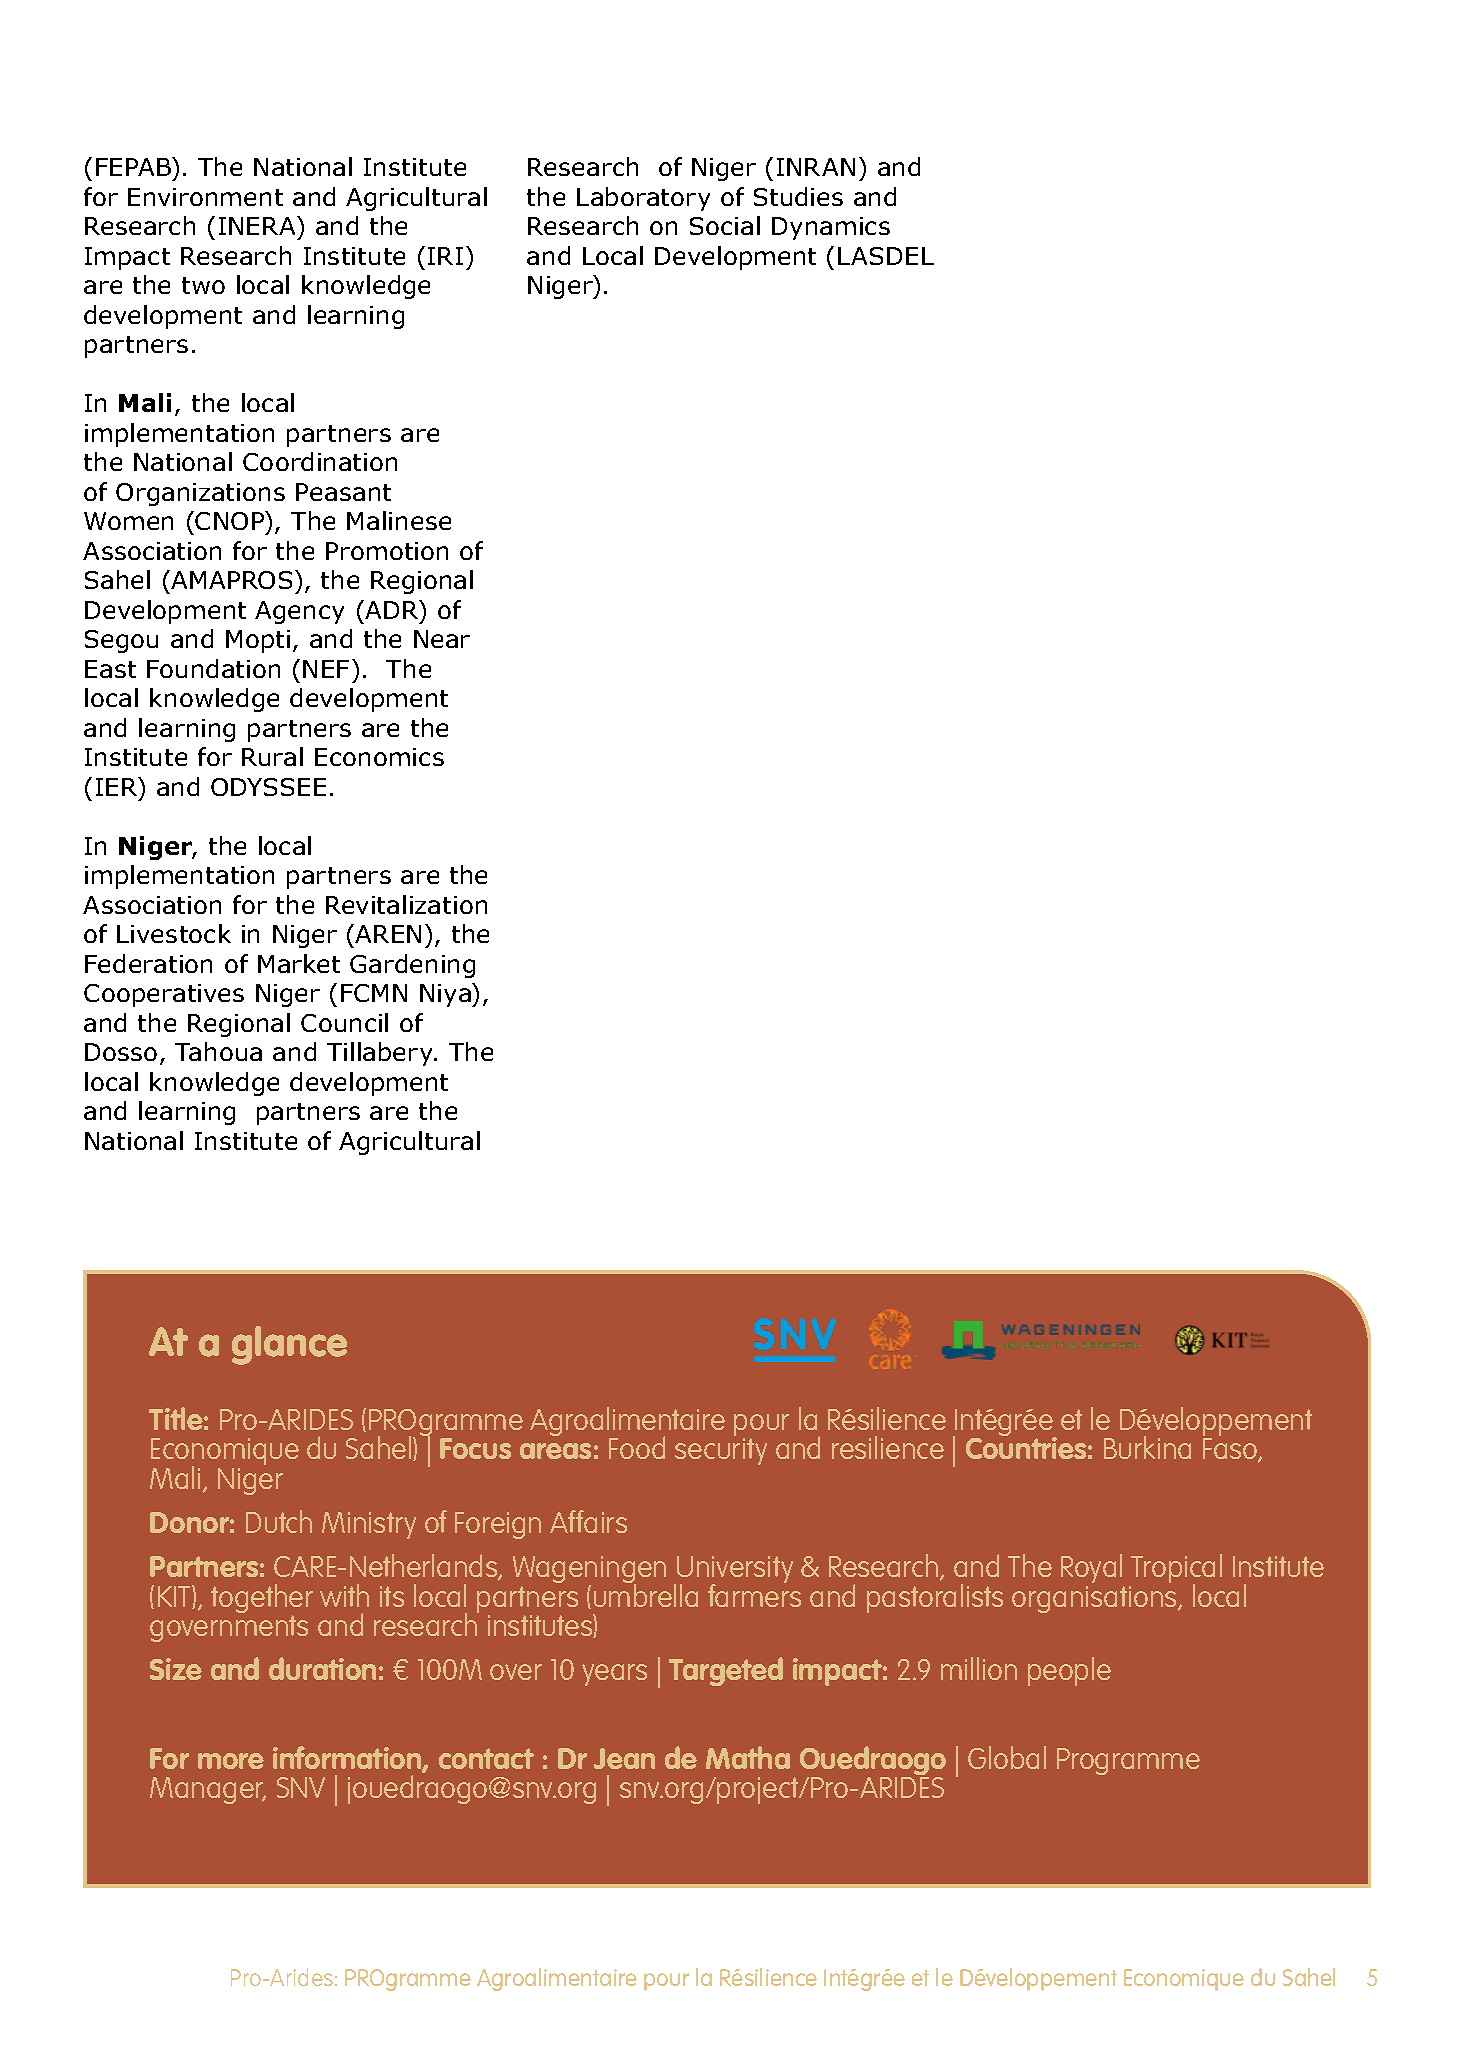 This screenshot has height=2069, width=1463. What do you see at coordinates (1092, 1570) in the screenshot?
I see `Royal` at bounding box center [1092, 1570].
